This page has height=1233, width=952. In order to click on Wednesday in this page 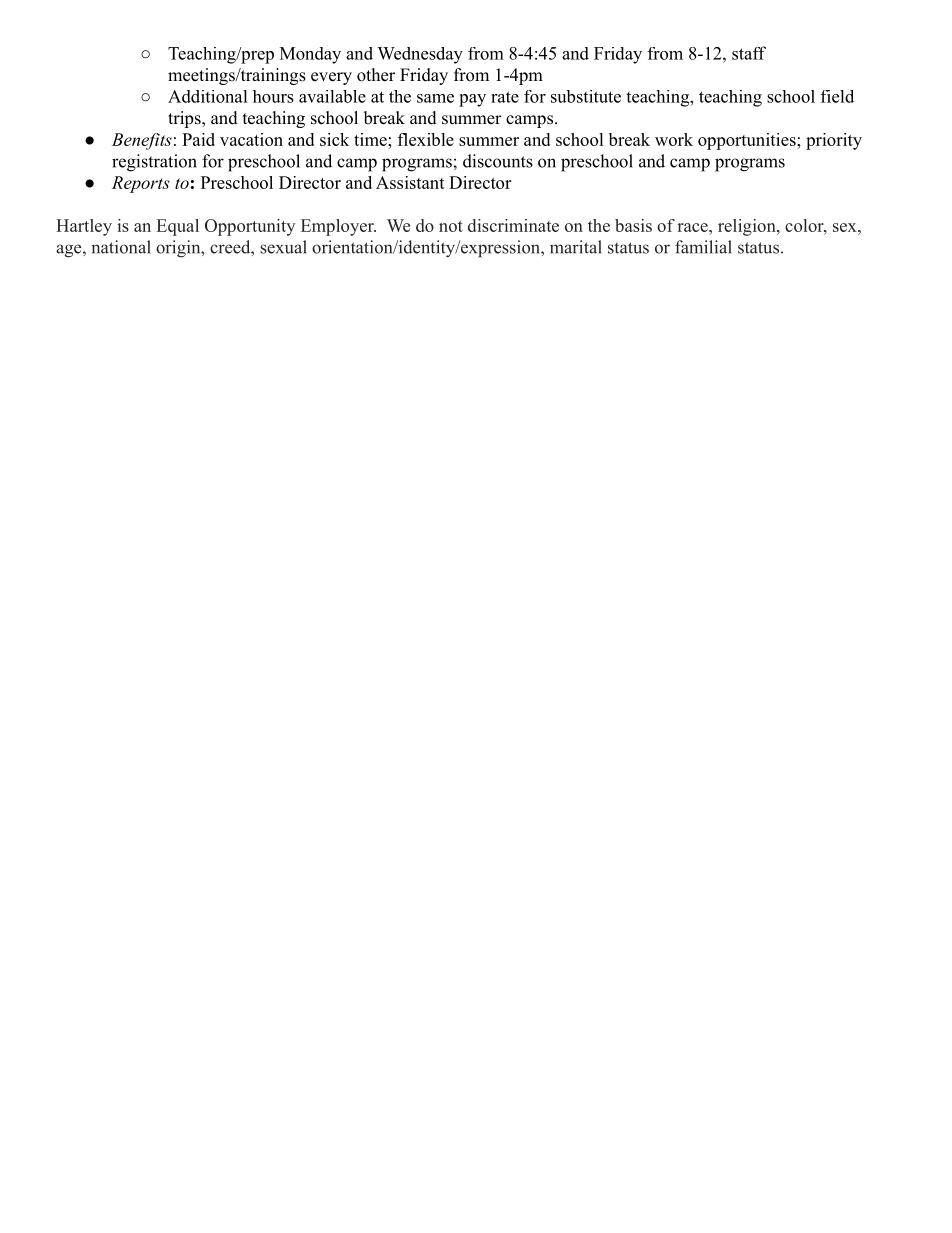, I will do `click(420, 55)`.
